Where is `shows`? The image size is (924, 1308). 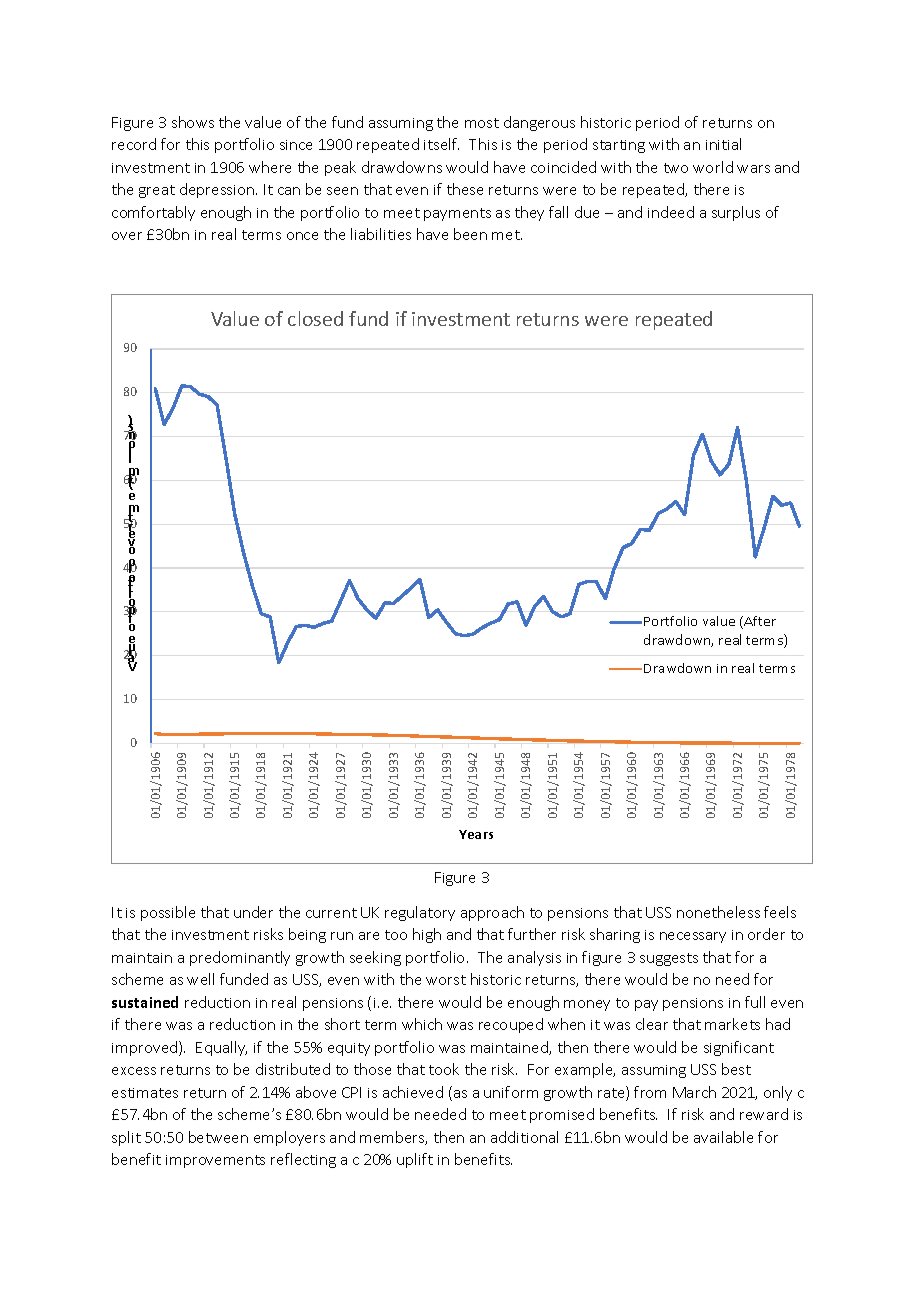
shows is located at coordinates (193, 122).
